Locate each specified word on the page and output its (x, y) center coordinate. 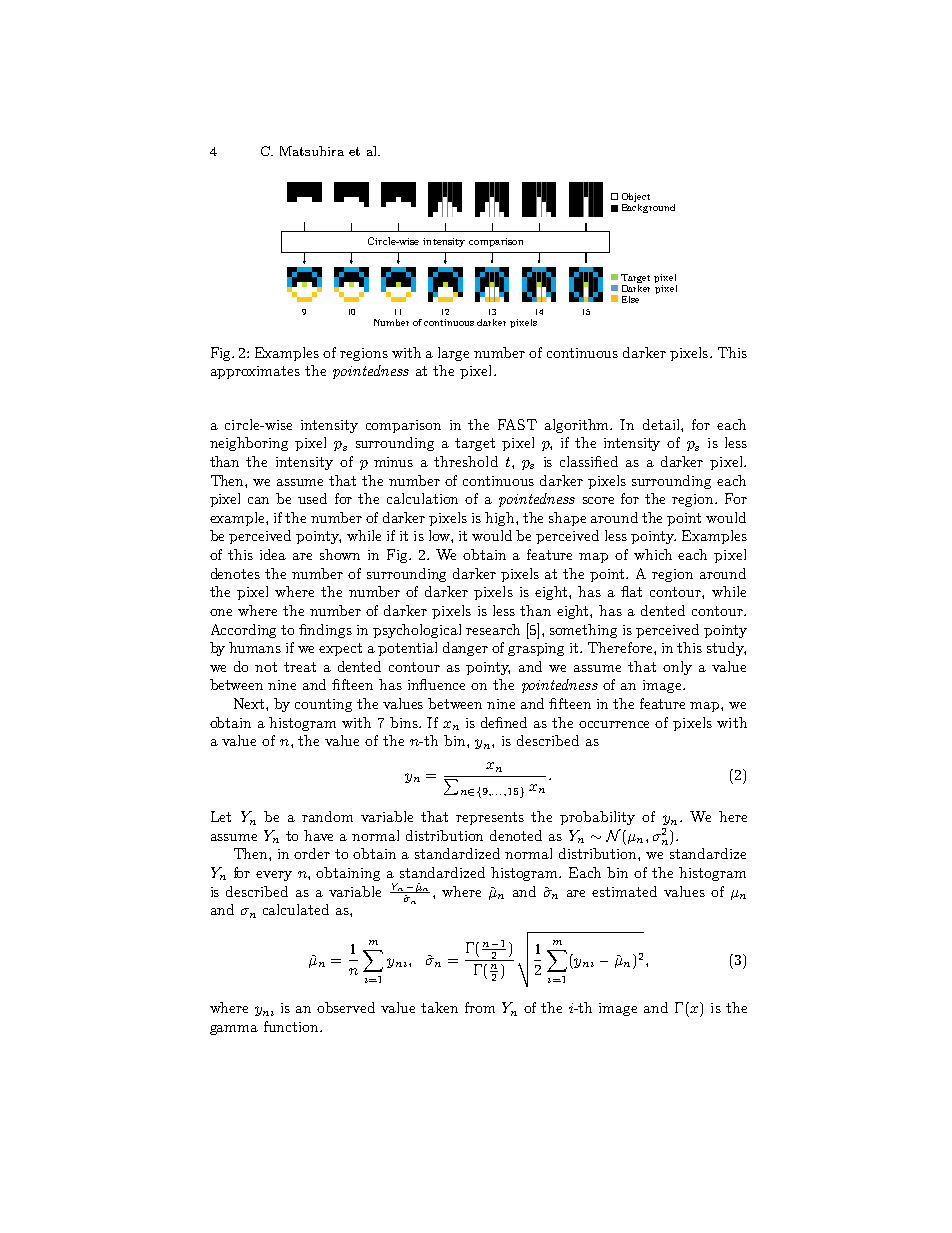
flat (631, 591)
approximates (255, 372)
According (243, 631)
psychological (417, 631)
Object (636, 197)
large (453, 354)
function (292, 1026)
